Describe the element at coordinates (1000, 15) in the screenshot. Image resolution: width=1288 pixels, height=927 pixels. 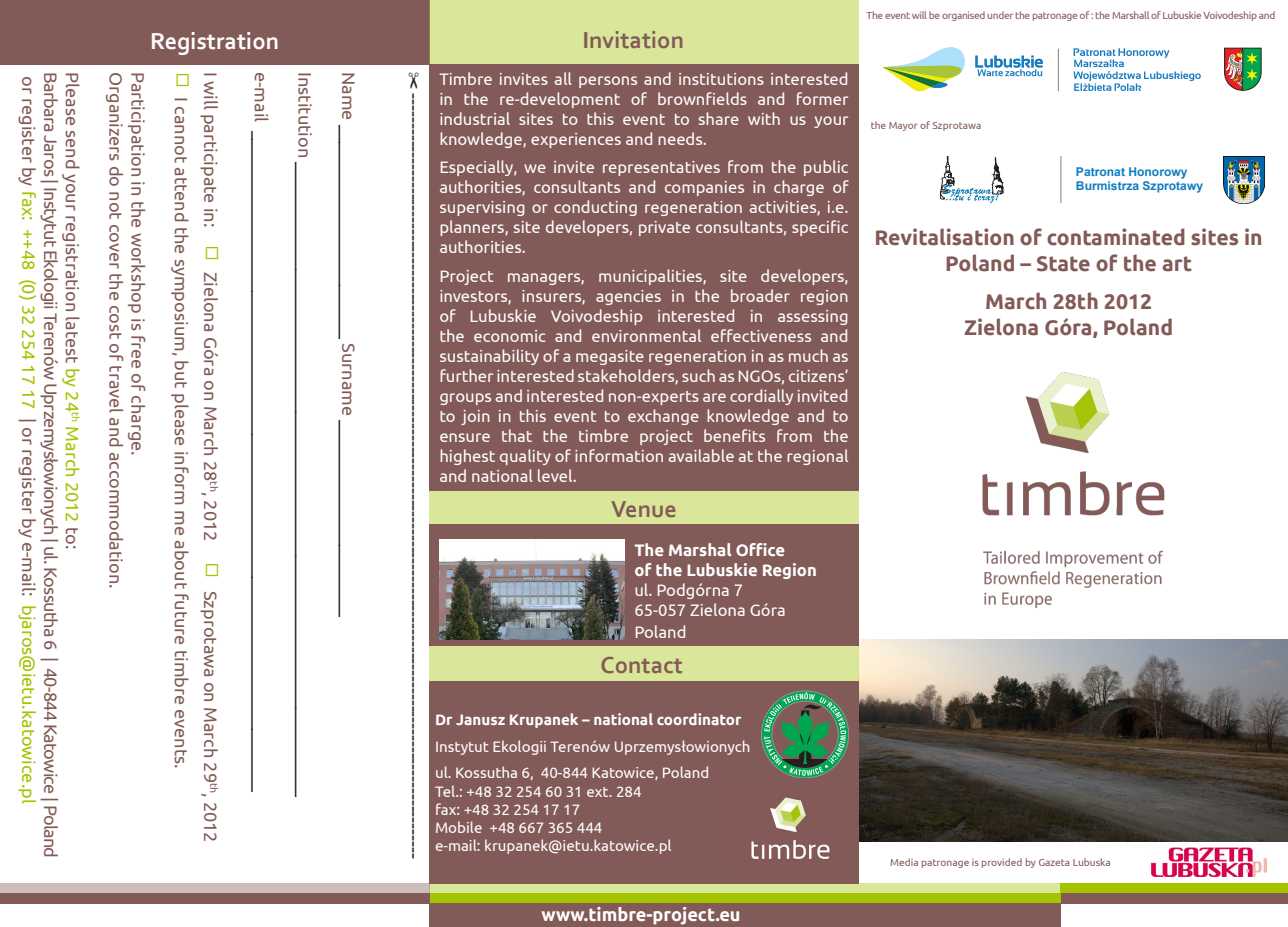
I see `under` at that location.
